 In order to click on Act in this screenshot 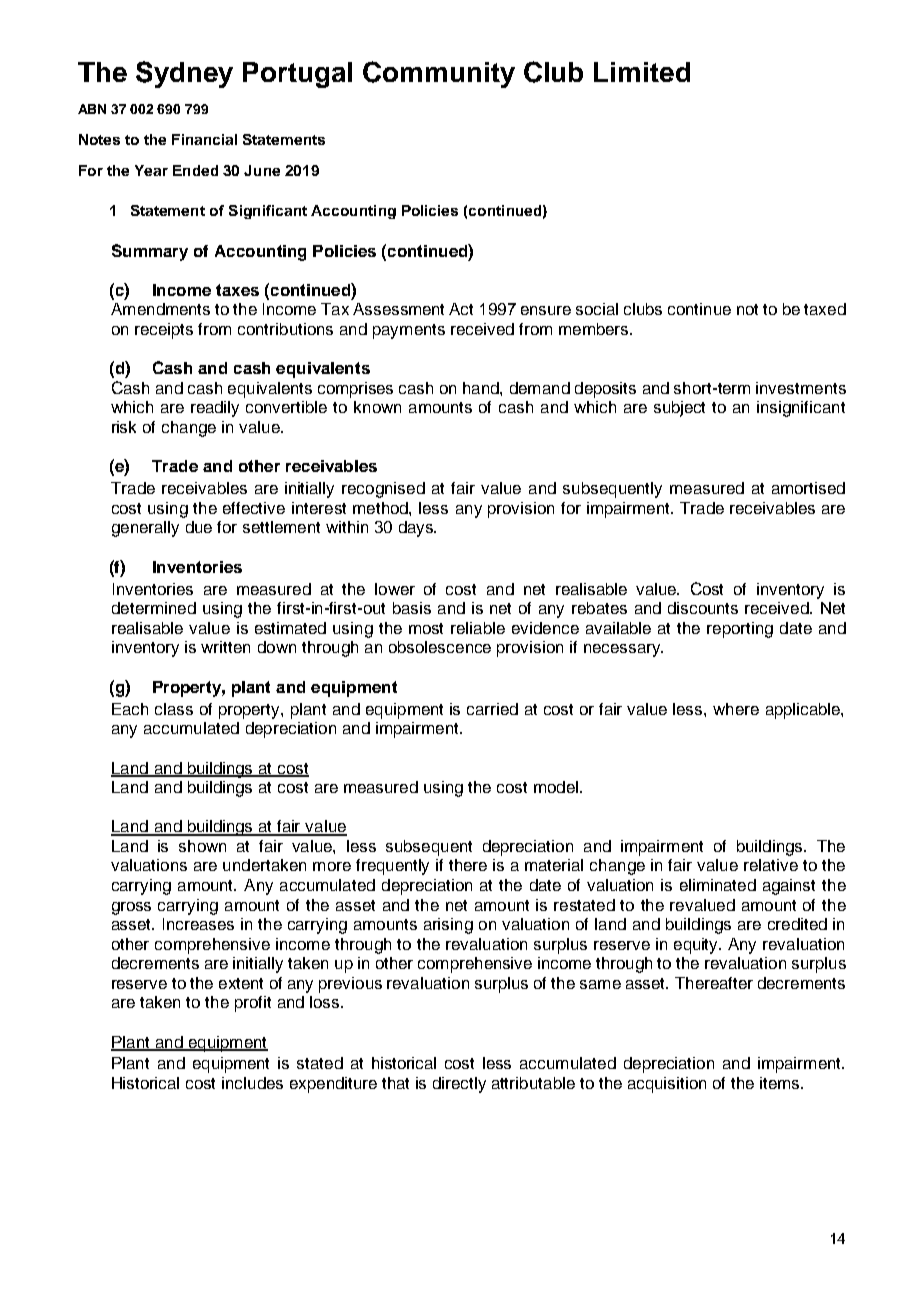, I will do `click(461, 309)`.
